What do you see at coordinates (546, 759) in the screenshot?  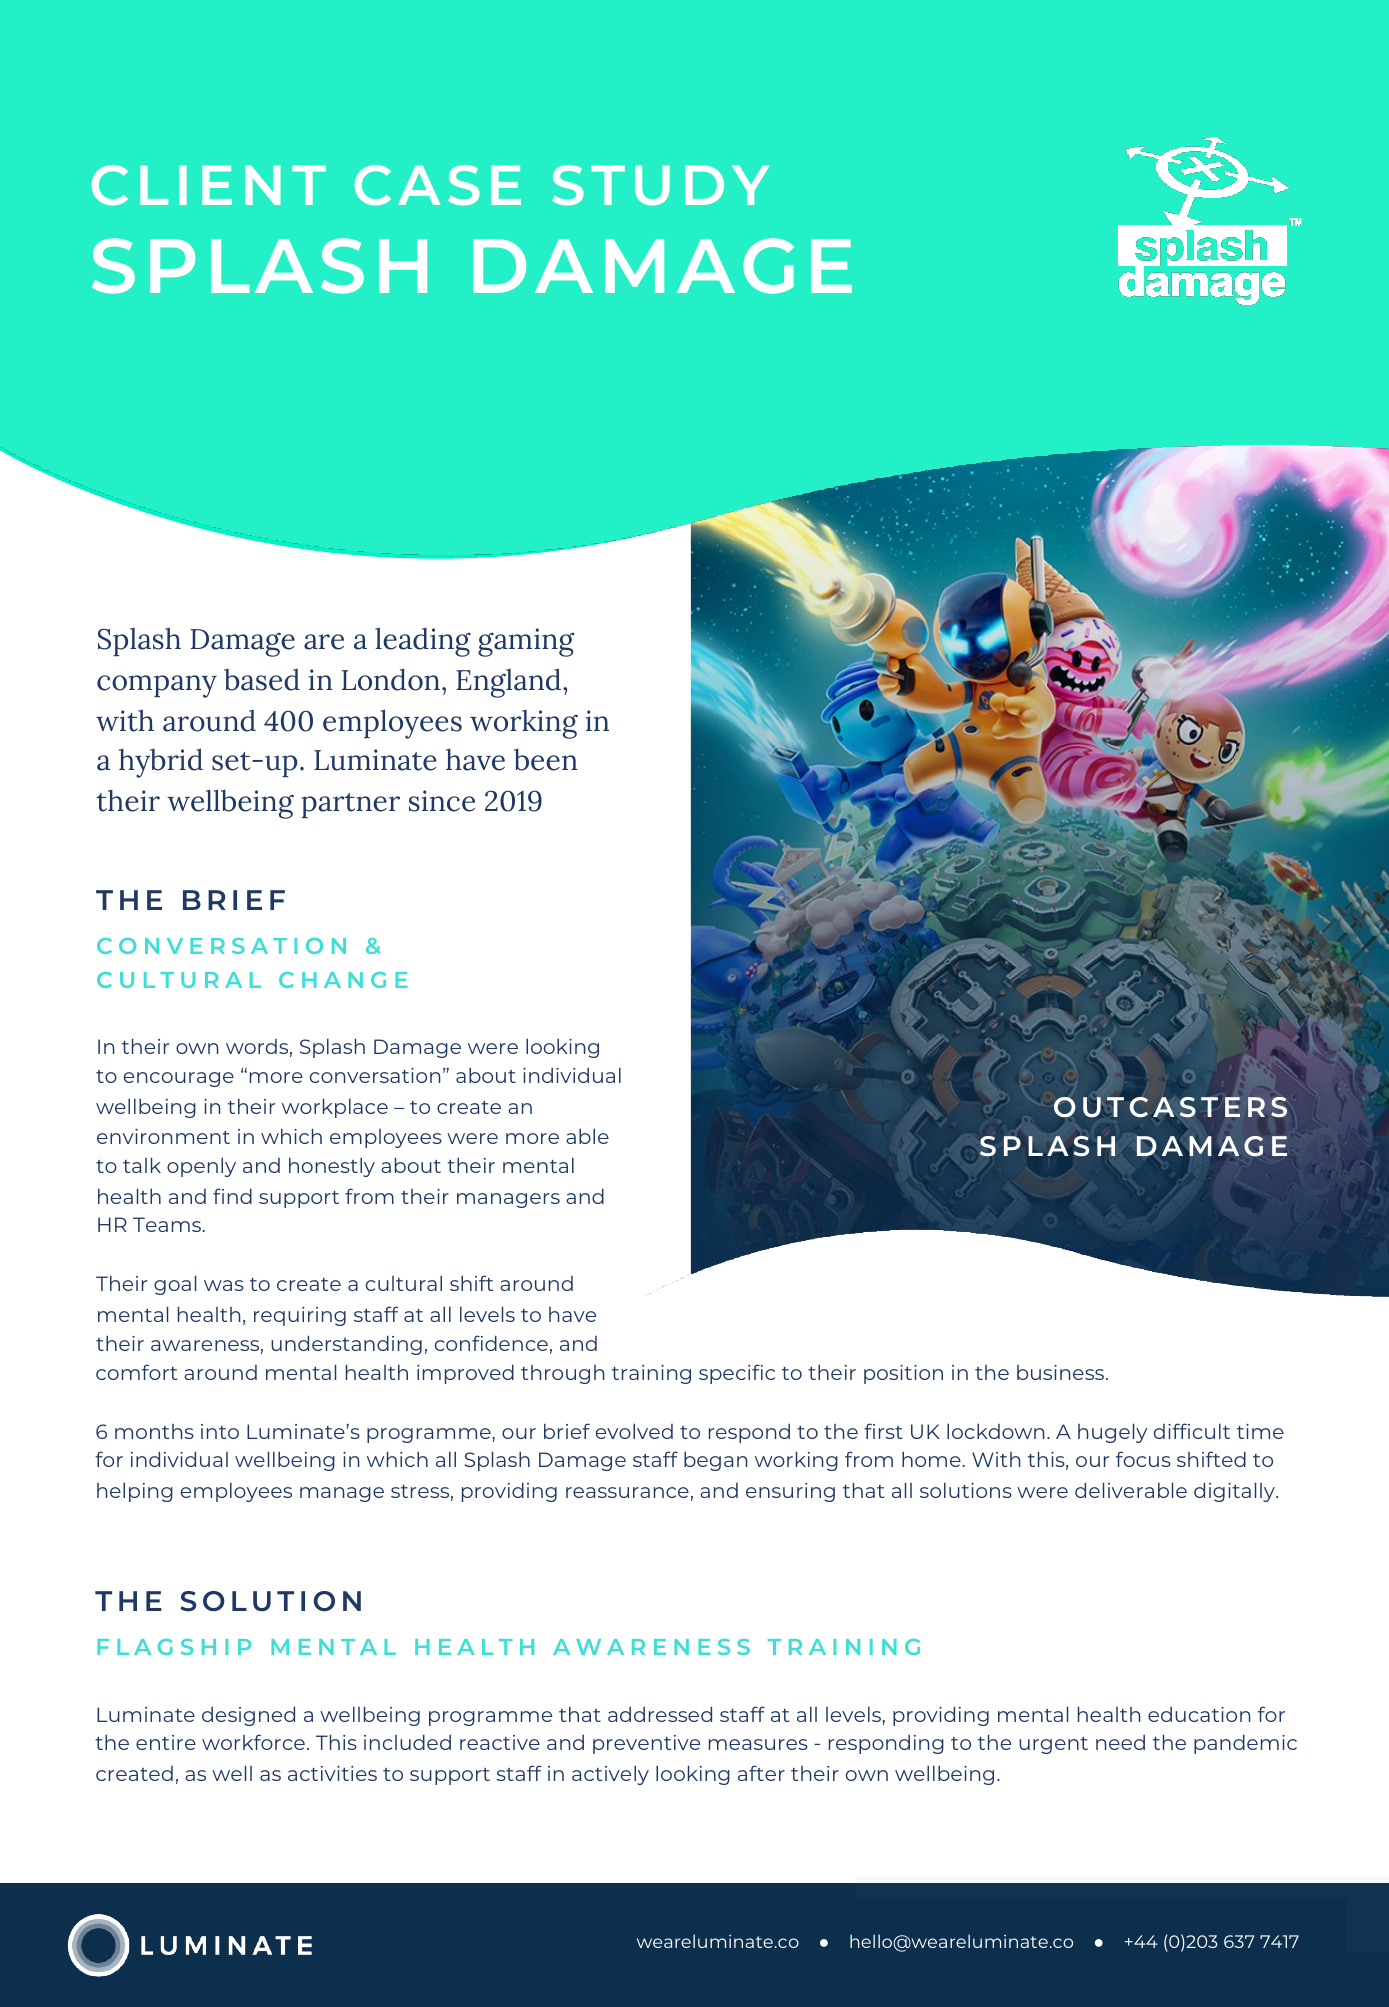 I see `been` at bounding box center [546, 759].
